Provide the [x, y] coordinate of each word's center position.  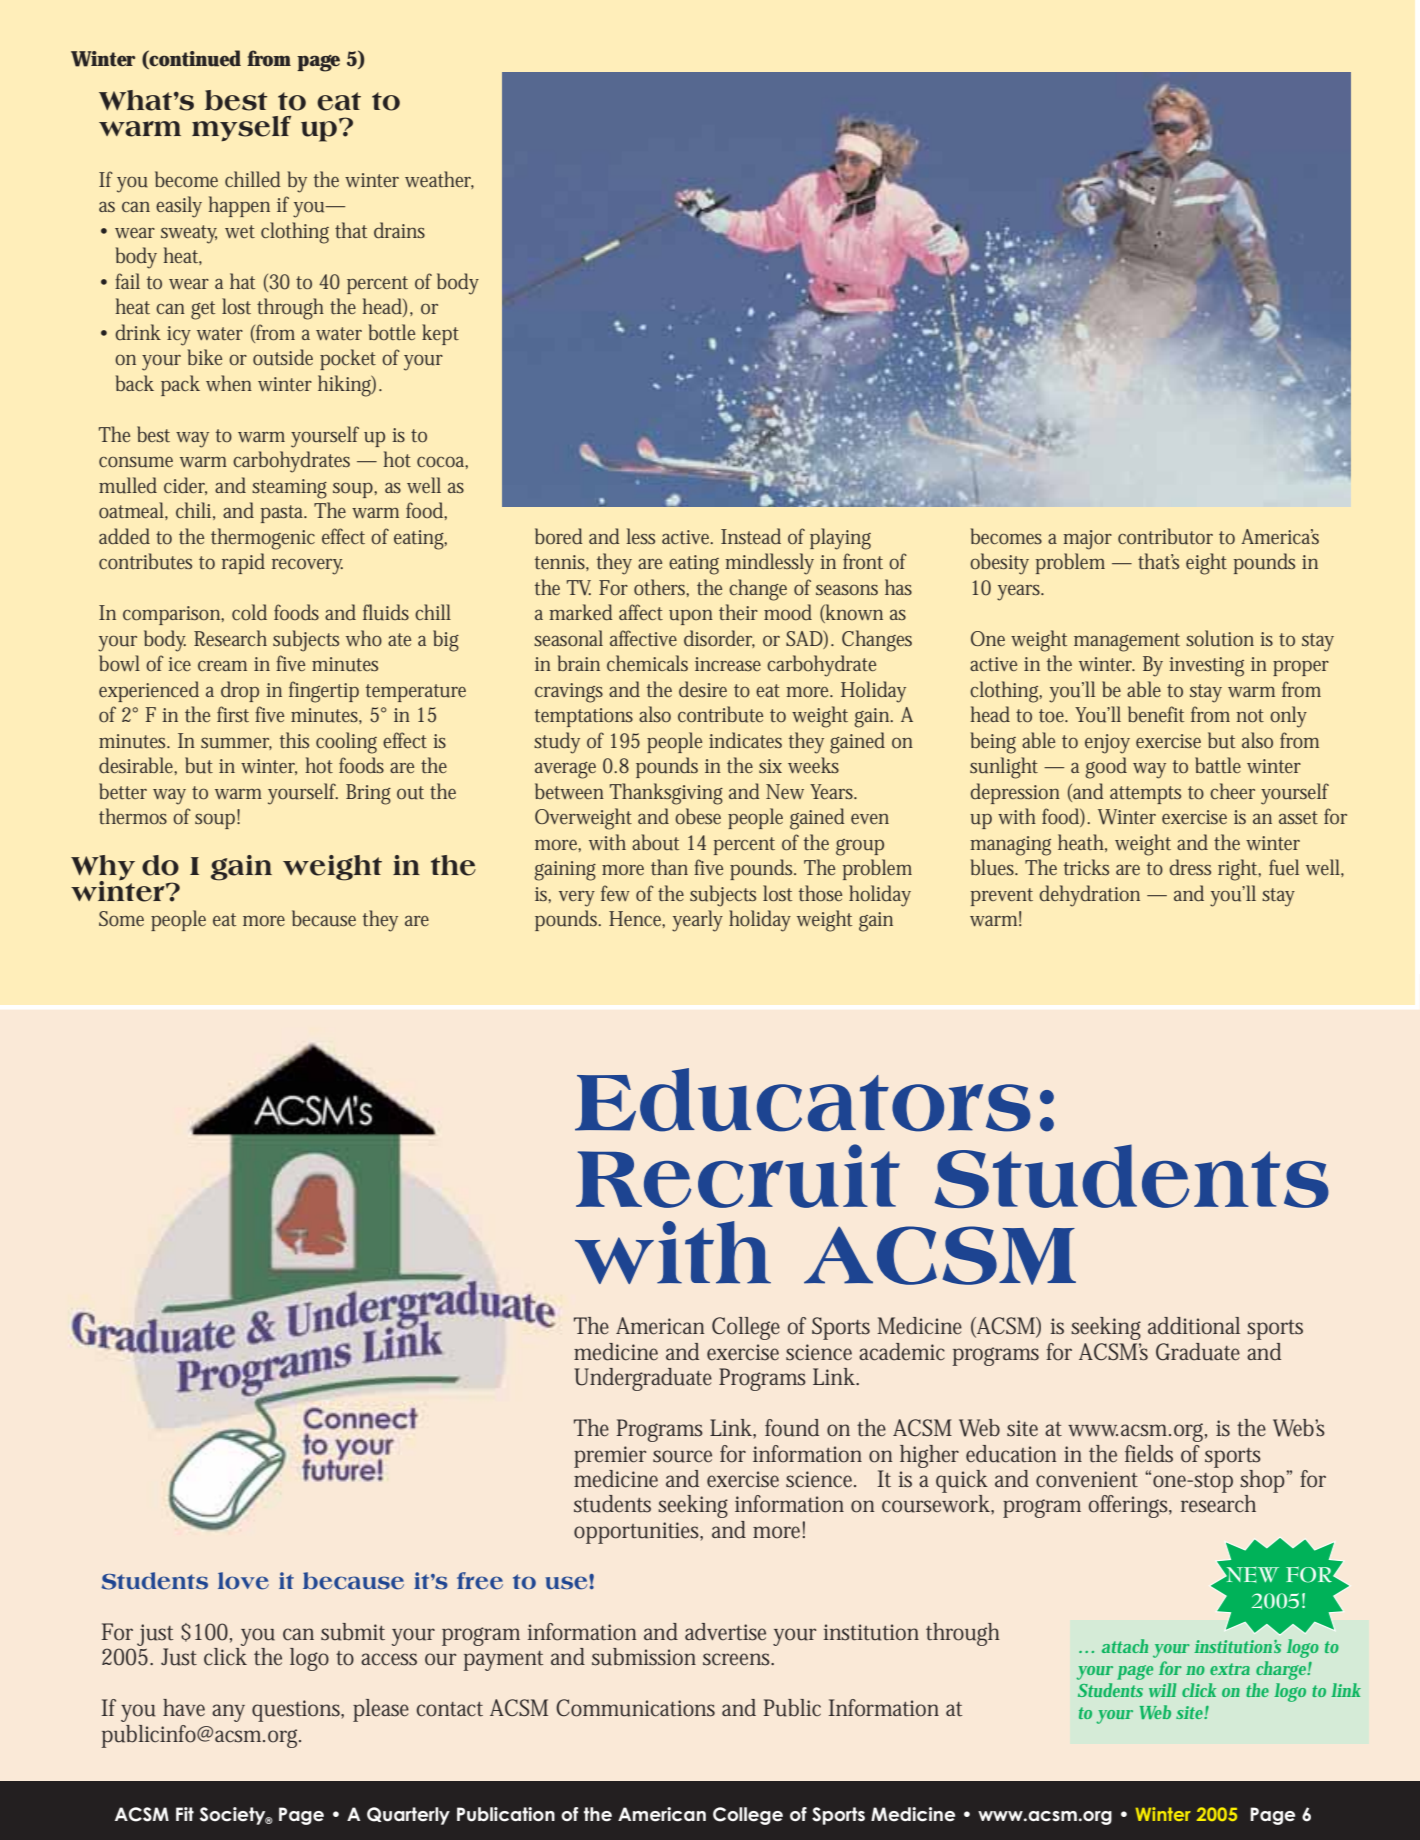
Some [121, 918]
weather [439, 180]
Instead [751, 536]
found [792, 1428]
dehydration [1089, 896]
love [243, 1581]
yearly [697, 921]
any [228, 1713]
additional [1194, 1326]
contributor [1165, 536]
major [1087, 540]
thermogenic [263, 539]
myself [241, 128]
